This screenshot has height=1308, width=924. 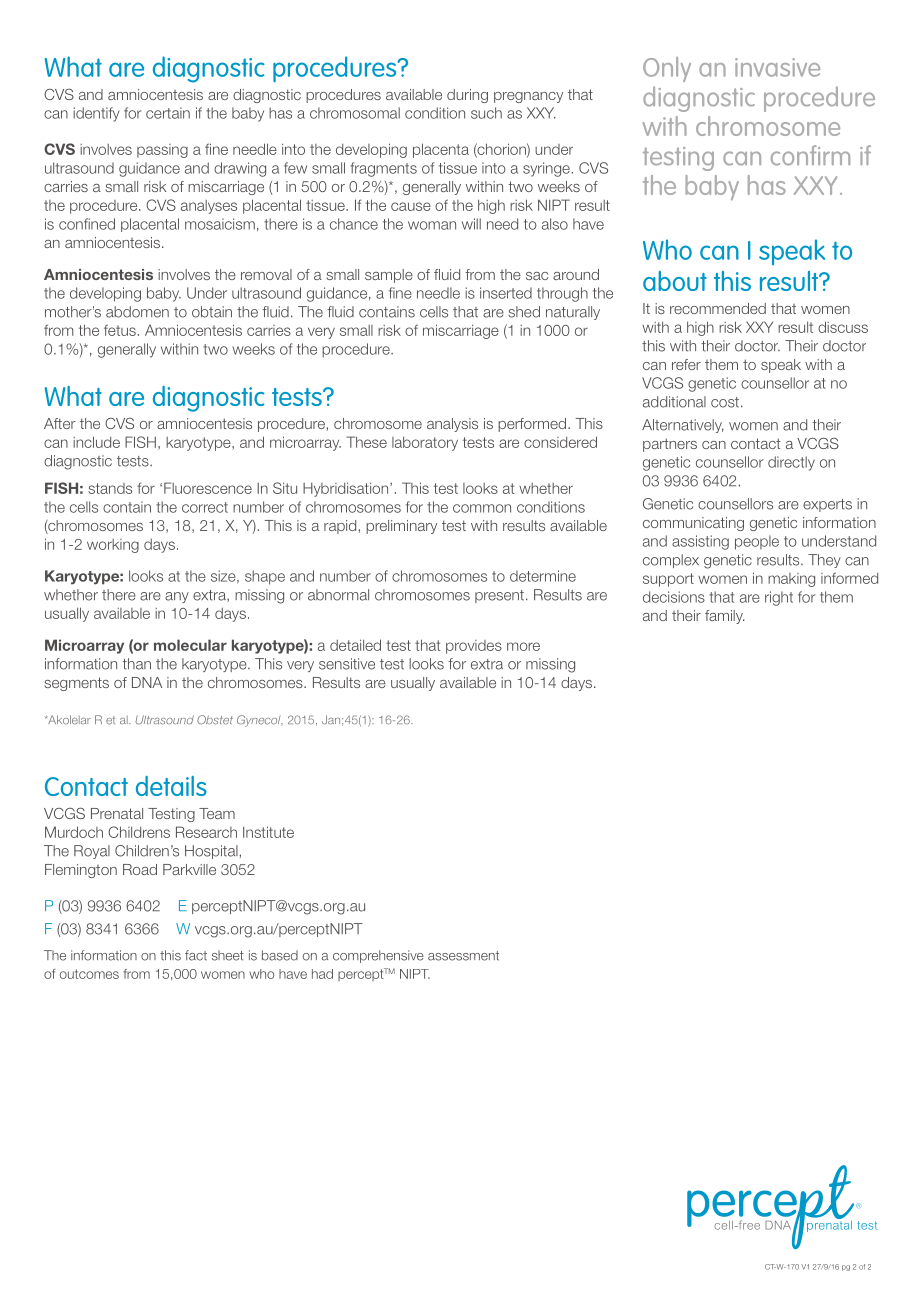 What do you see at coordinates (168, 113) in the screenshot?
I see `certain` at bounding box center [168, 113].
